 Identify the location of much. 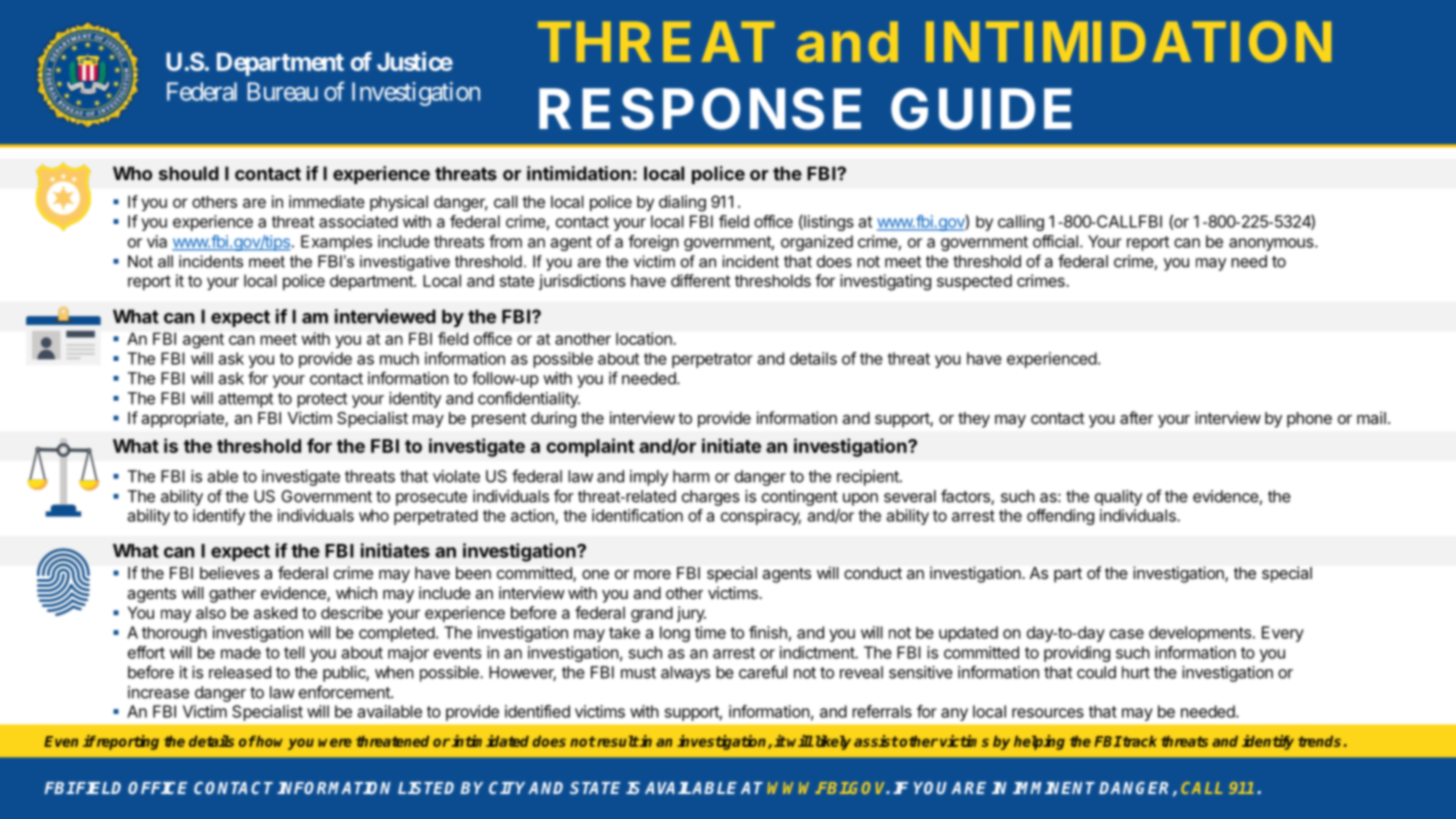
(399, 358).
